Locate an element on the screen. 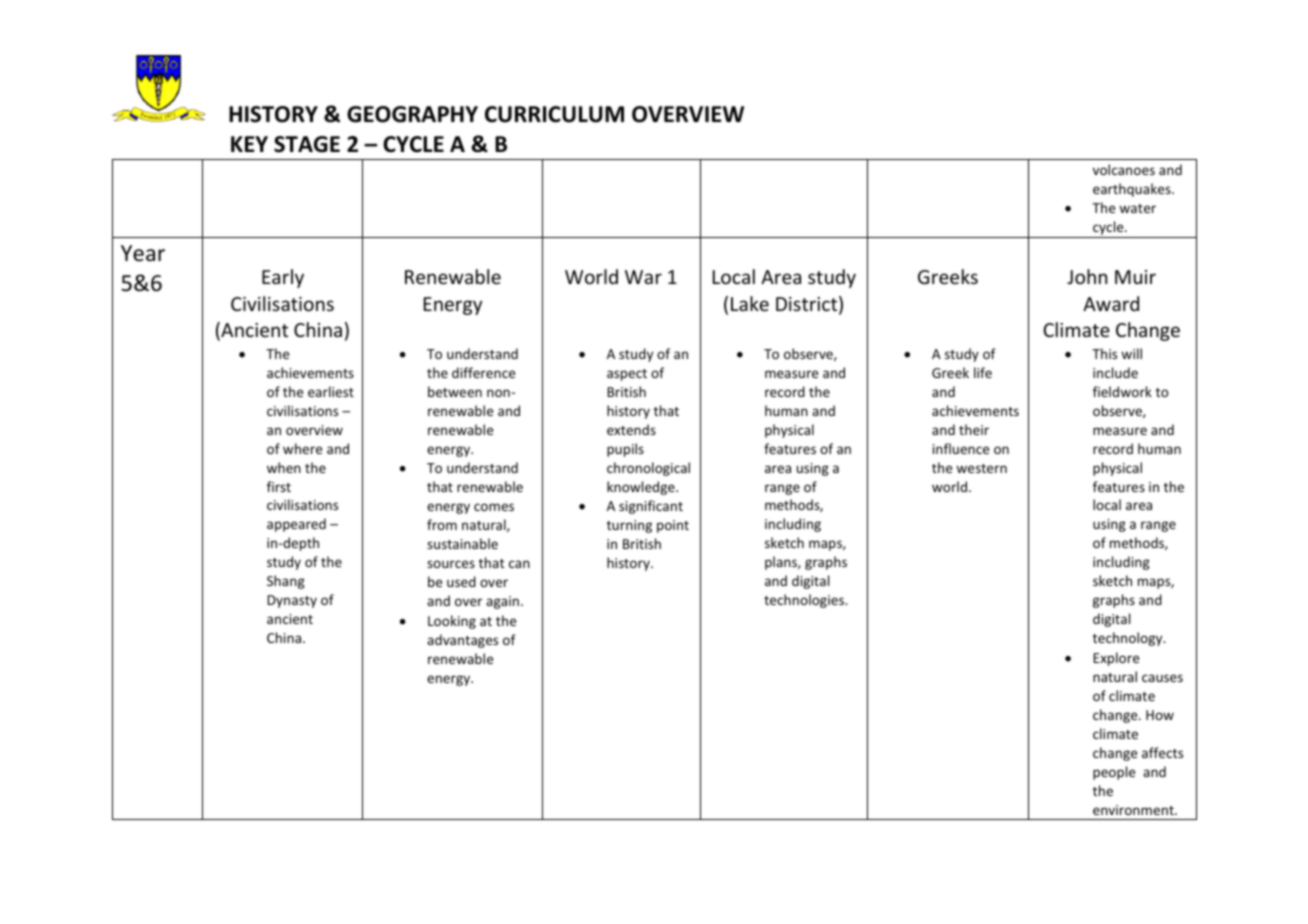 Image resolution: width=1308 pixels, height=924 pixels. earthquakes is located at coordinates (1133, 190).
